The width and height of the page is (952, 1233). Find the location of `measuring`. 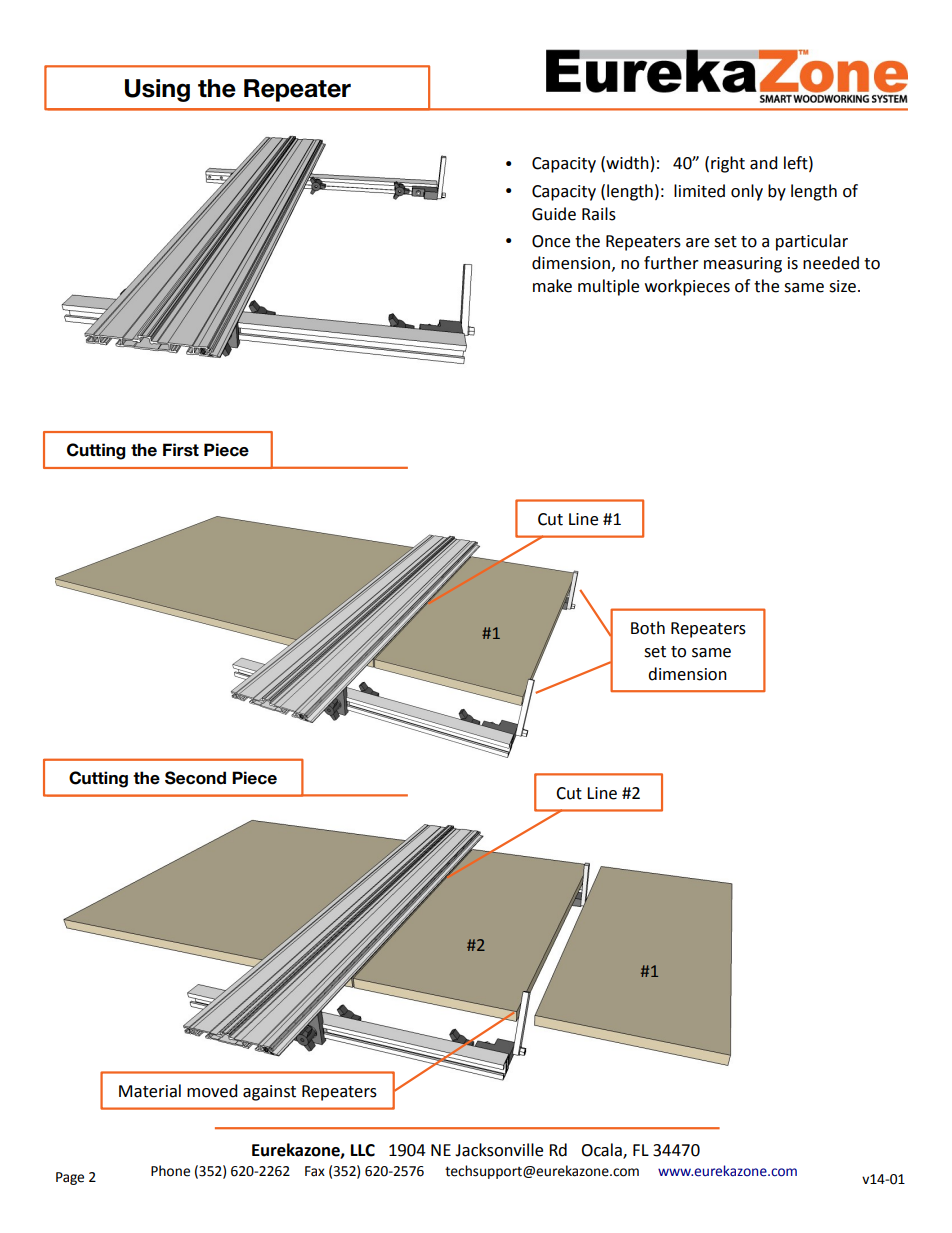

measuring is located at coordinates (743, 265).
